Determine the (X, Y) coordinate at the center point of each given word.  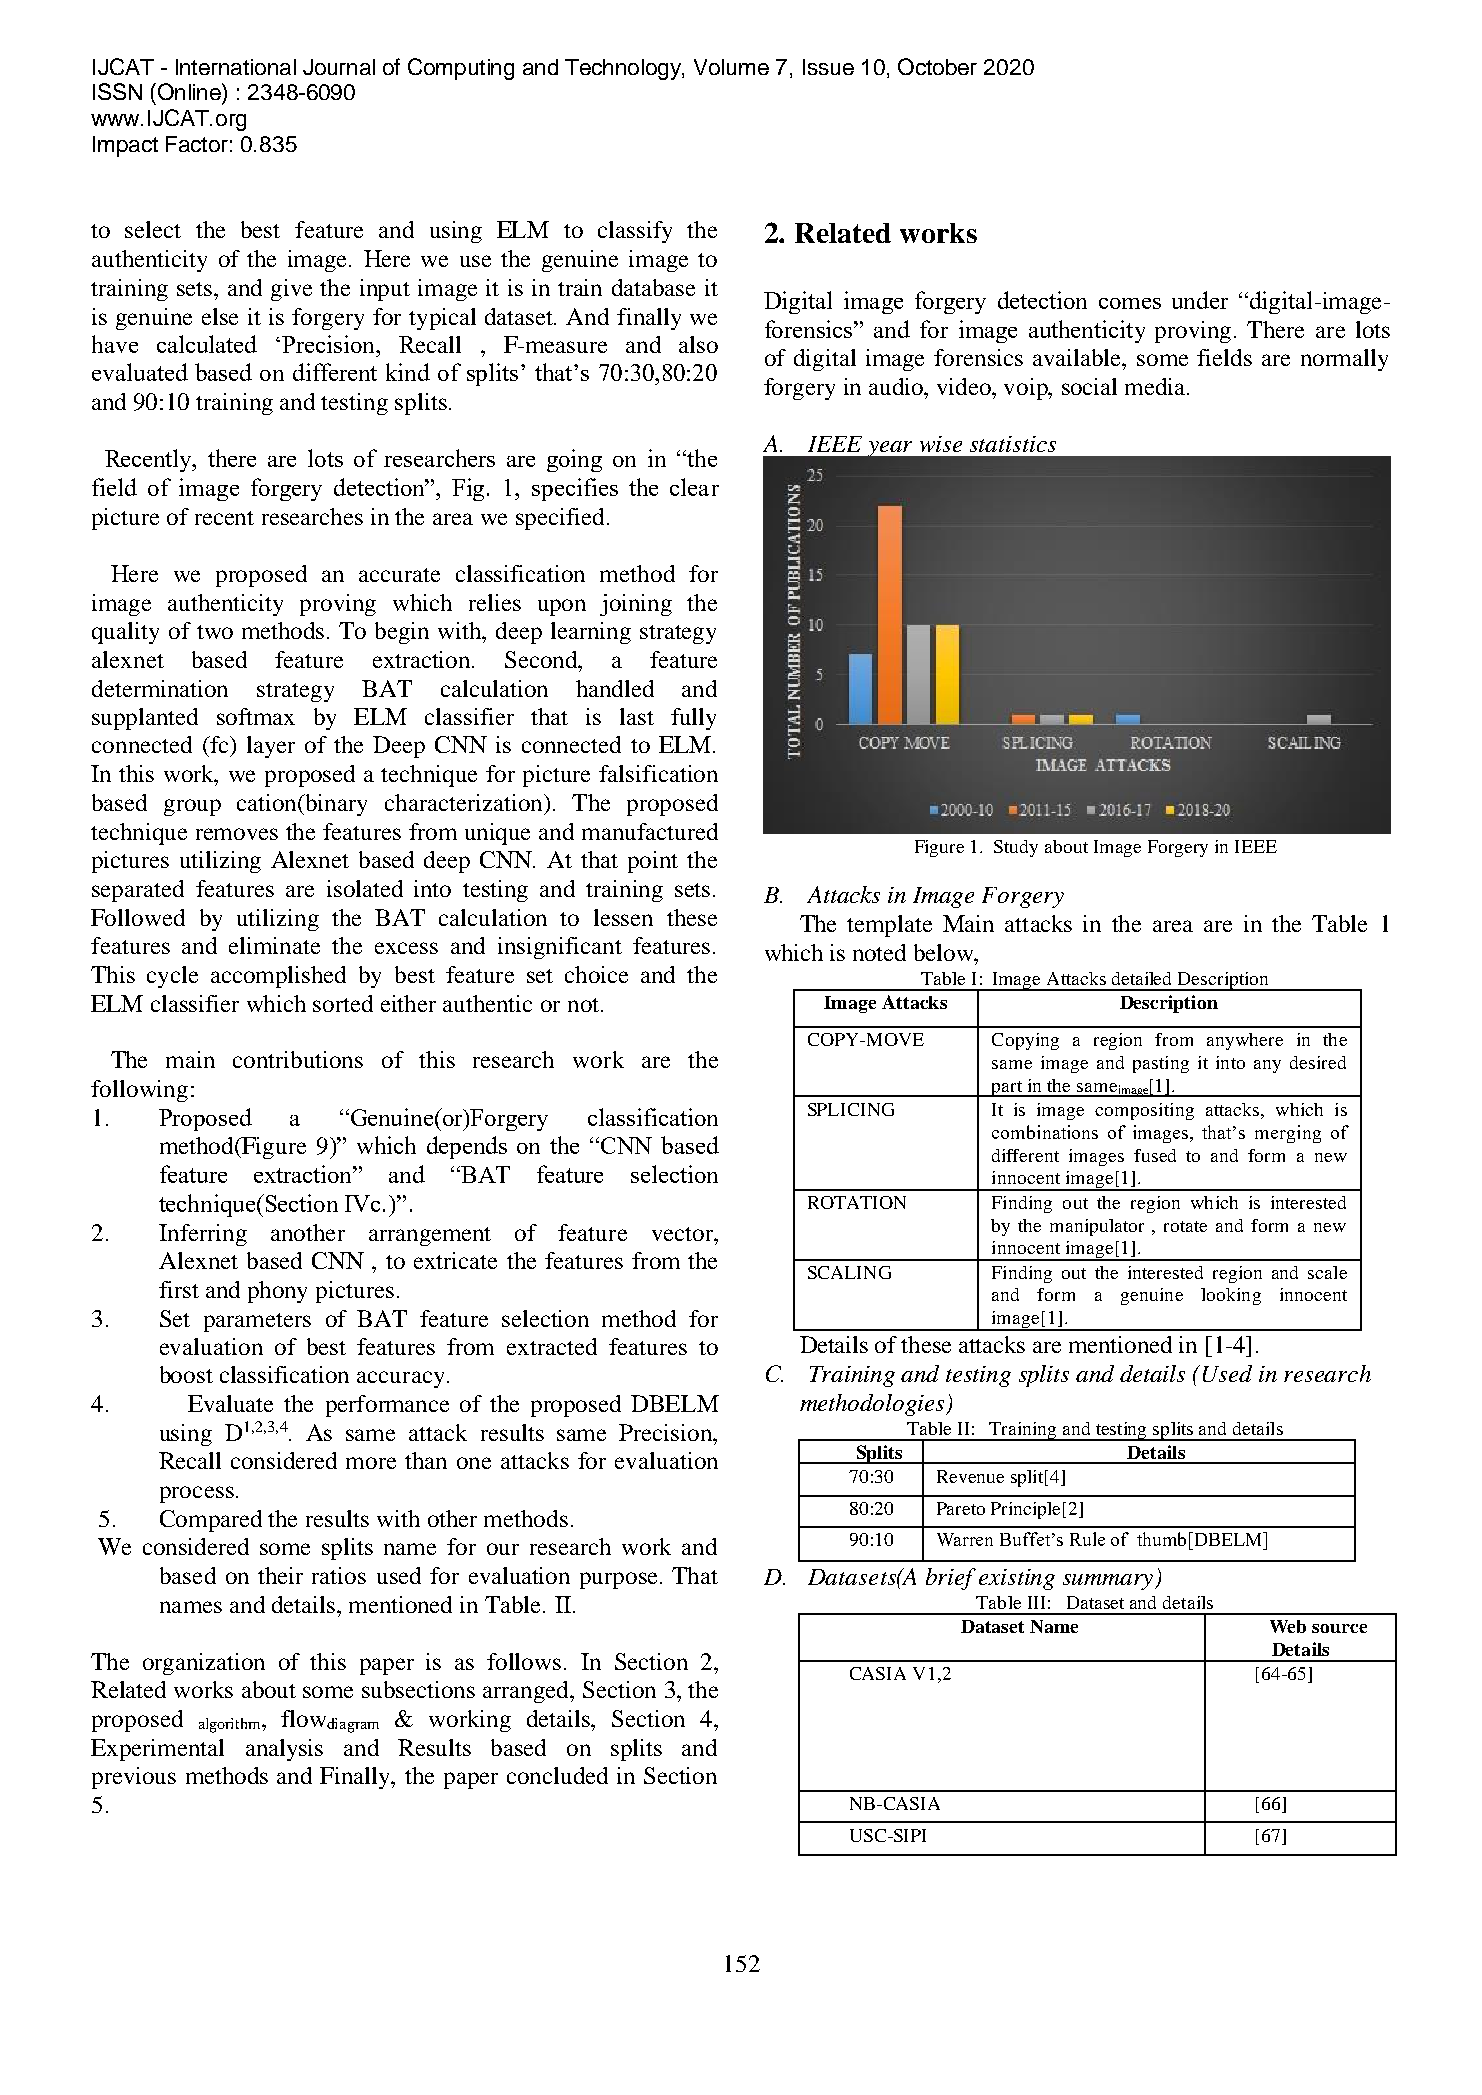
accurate (399, 575)
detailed (1141, 978)
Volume (731, 67)
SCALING (849, 1272)
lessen (623, 917)
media (1156, 386)
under (1200, 300)
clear (694, 487)
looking (1231, 1296)
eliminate (274, 945)
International (236, 67)
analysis (284, 1750)
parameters (257, 1322)
